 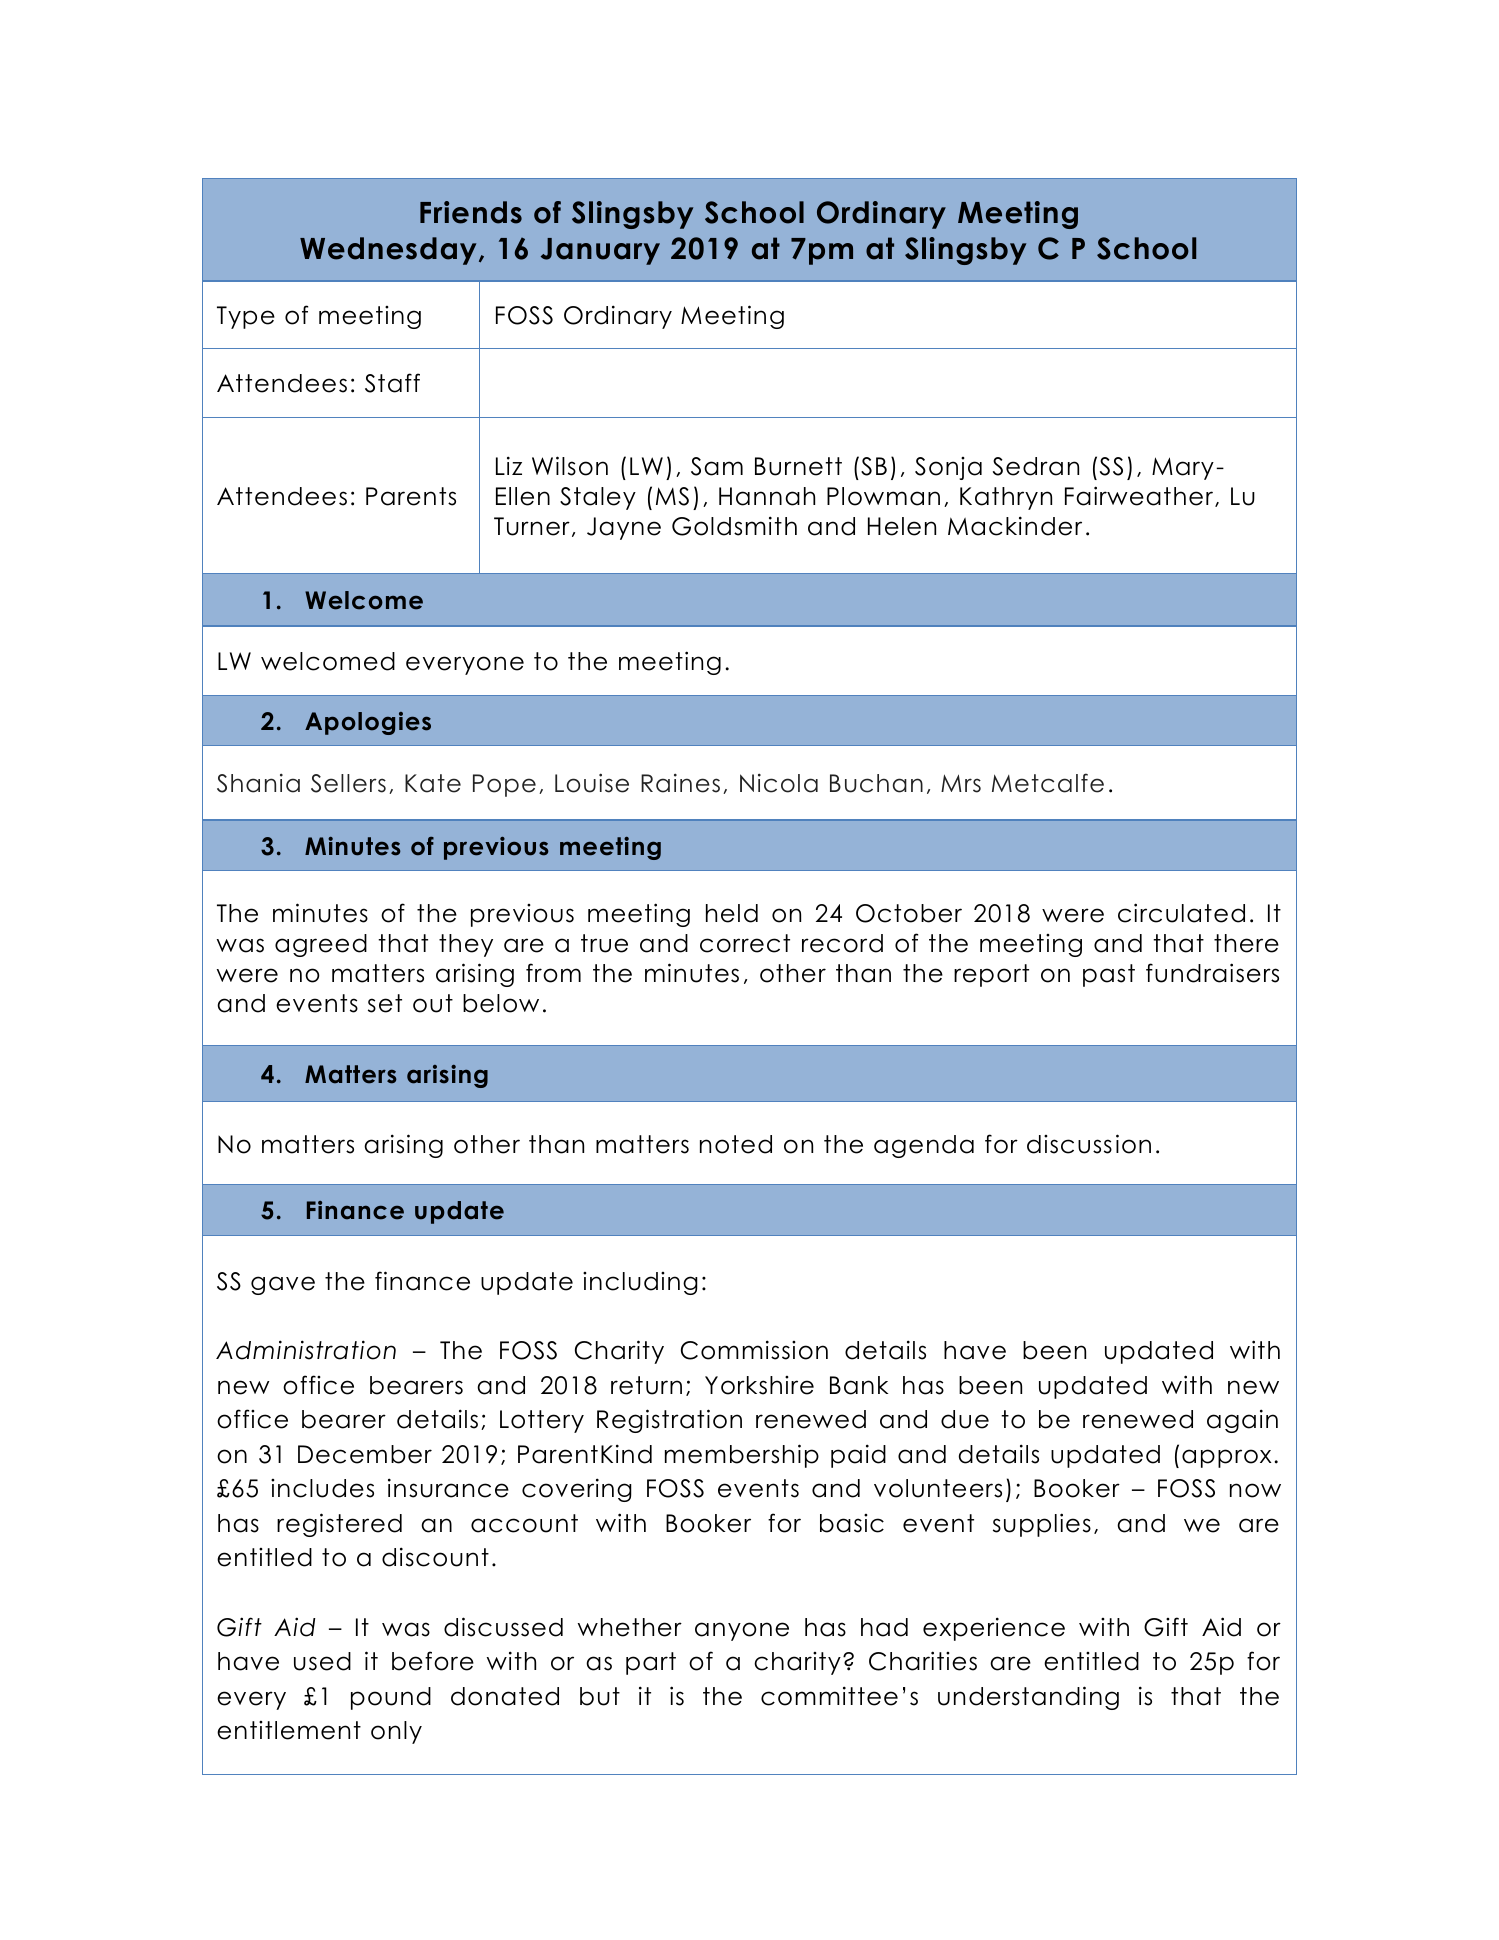 What do you see at coordinates (1109, 975) in the page?
I see `past` at bounding box center [1109, 975].
